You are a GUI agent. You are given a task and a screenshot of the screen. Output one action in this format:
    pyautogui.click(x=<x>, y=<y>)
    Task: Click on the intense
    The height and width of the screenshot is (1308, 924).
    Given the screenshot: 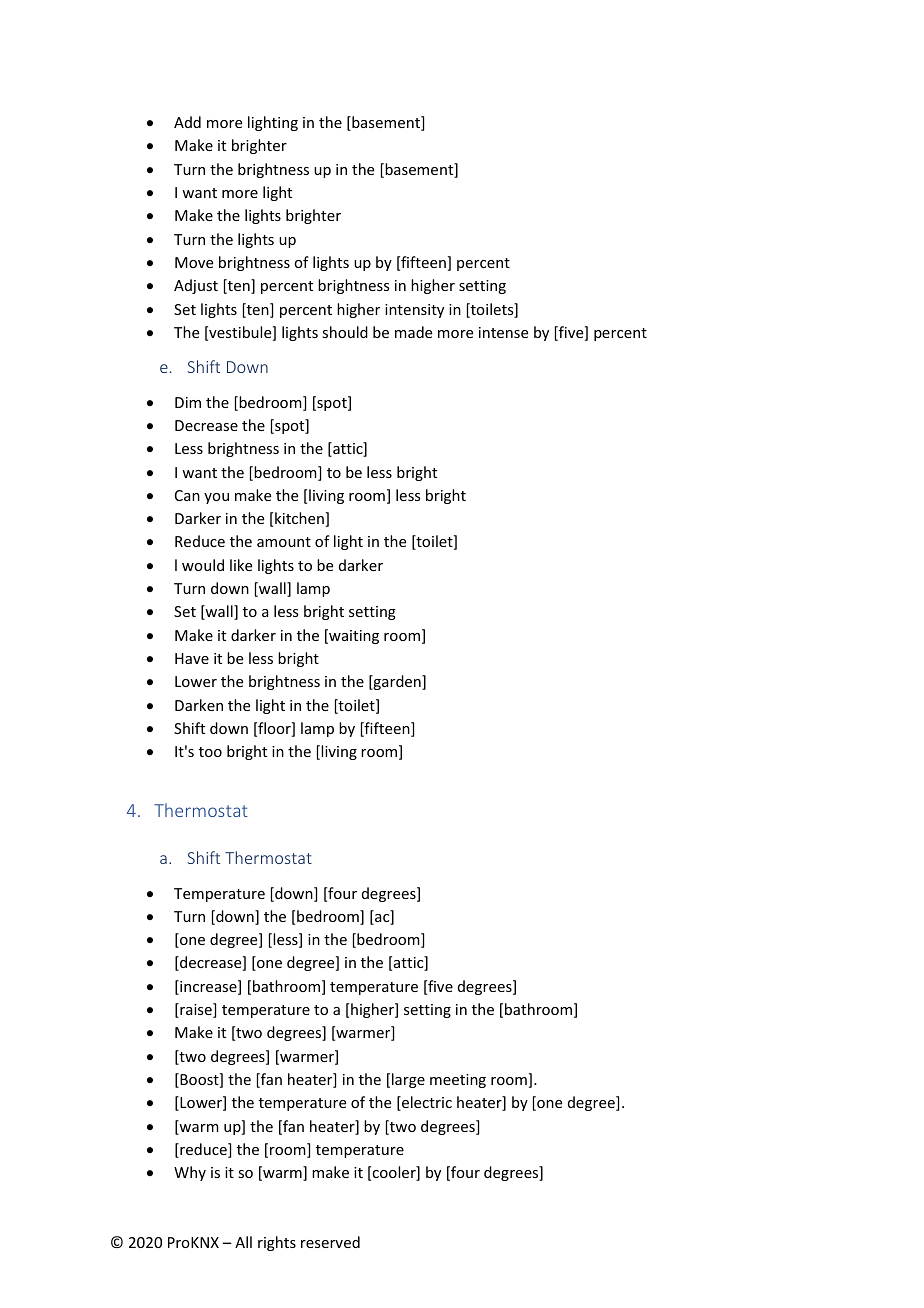 What is the action you would take?
    pyautogui.click(x=503, y=332)
